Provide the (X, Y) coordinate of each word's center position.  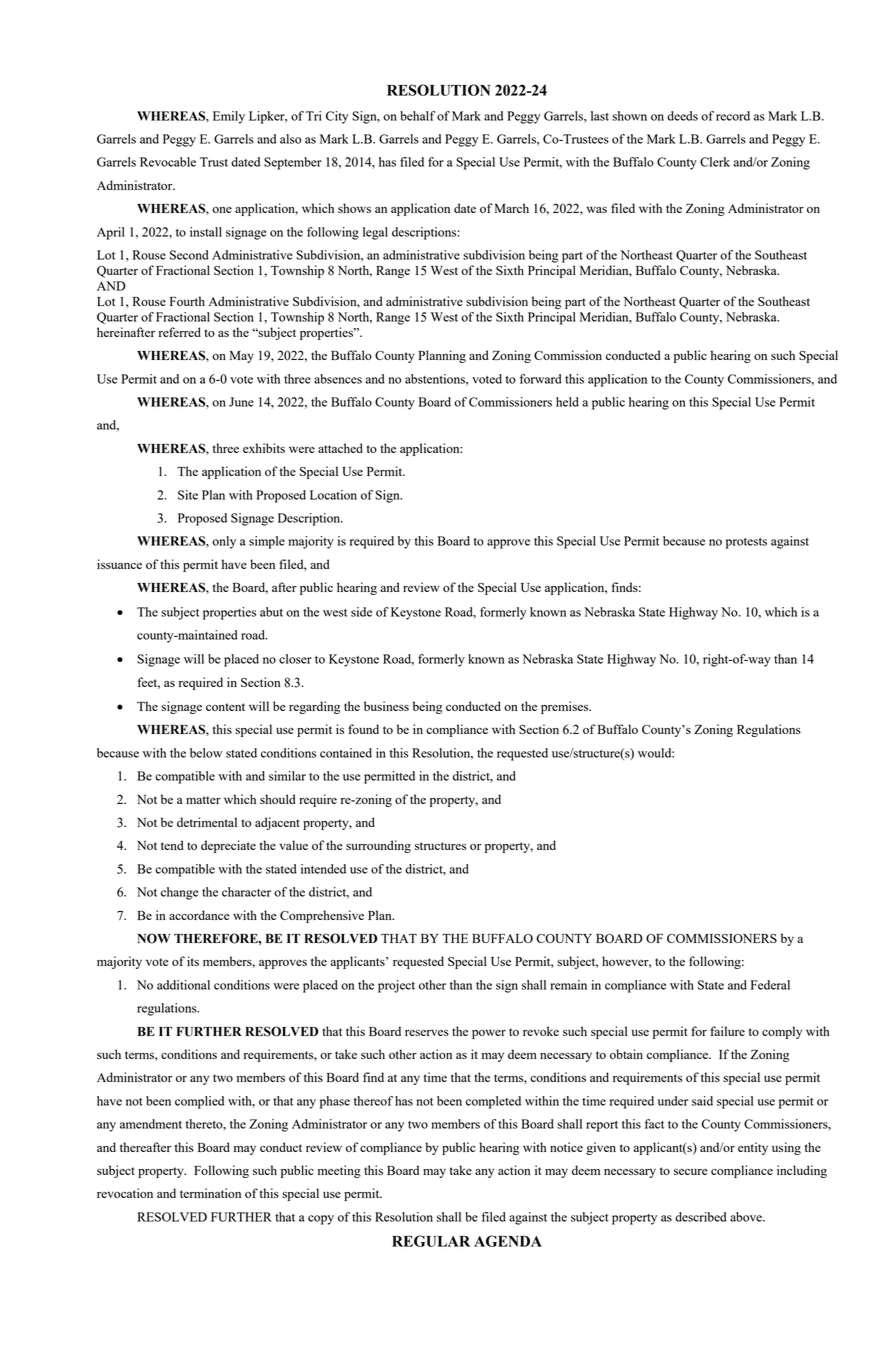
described (701, 1217)
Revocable (168, 162)
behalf (417, 116)
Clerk (715, 162)
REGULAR (431, 1241)
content (225, 707)
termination (210, 1193)
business (386, 706)
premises (566, 707)
